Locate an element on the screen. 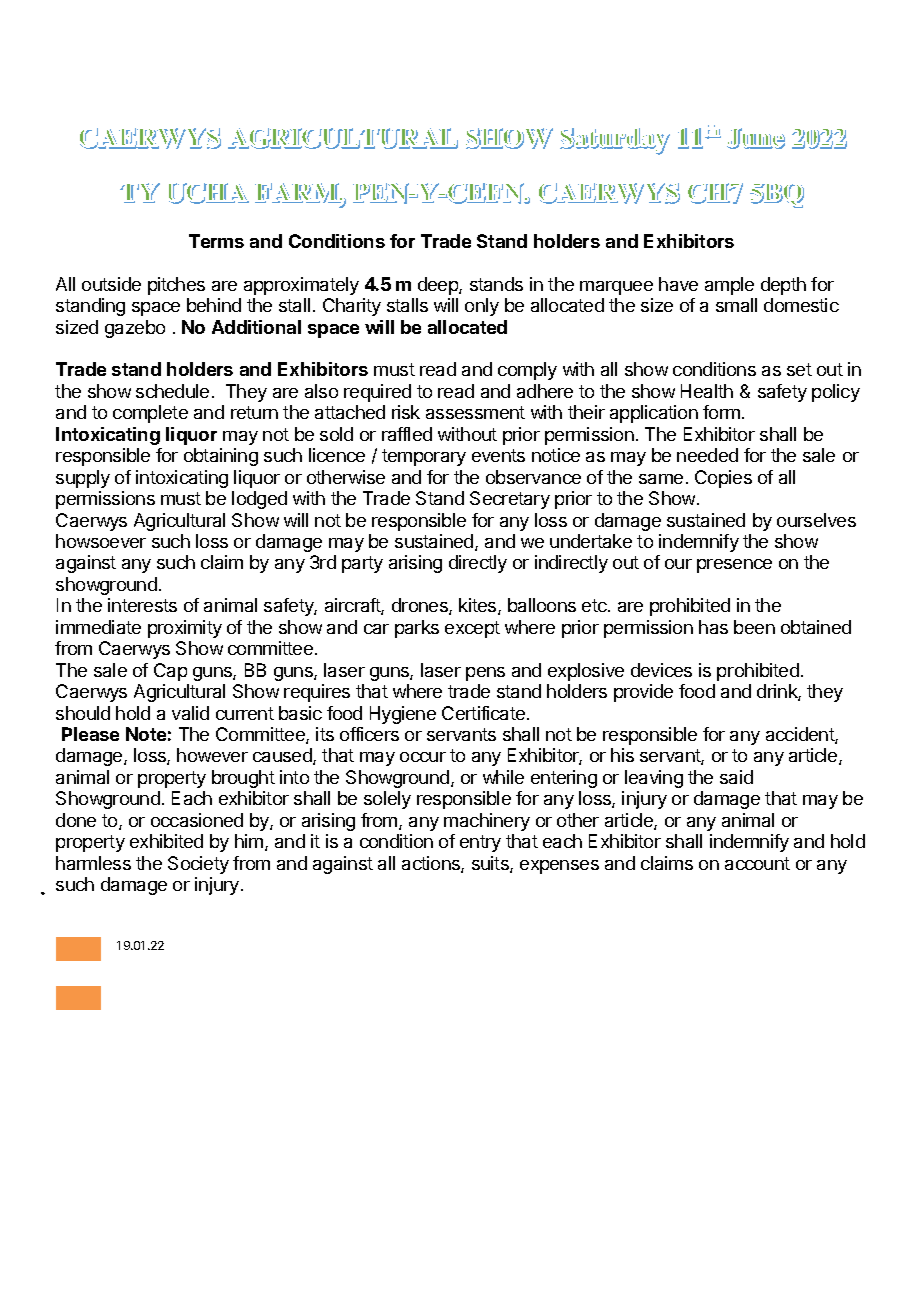 The height and width of the screenshot is (1308, 924). valid is located at coordinates (190, 713).
